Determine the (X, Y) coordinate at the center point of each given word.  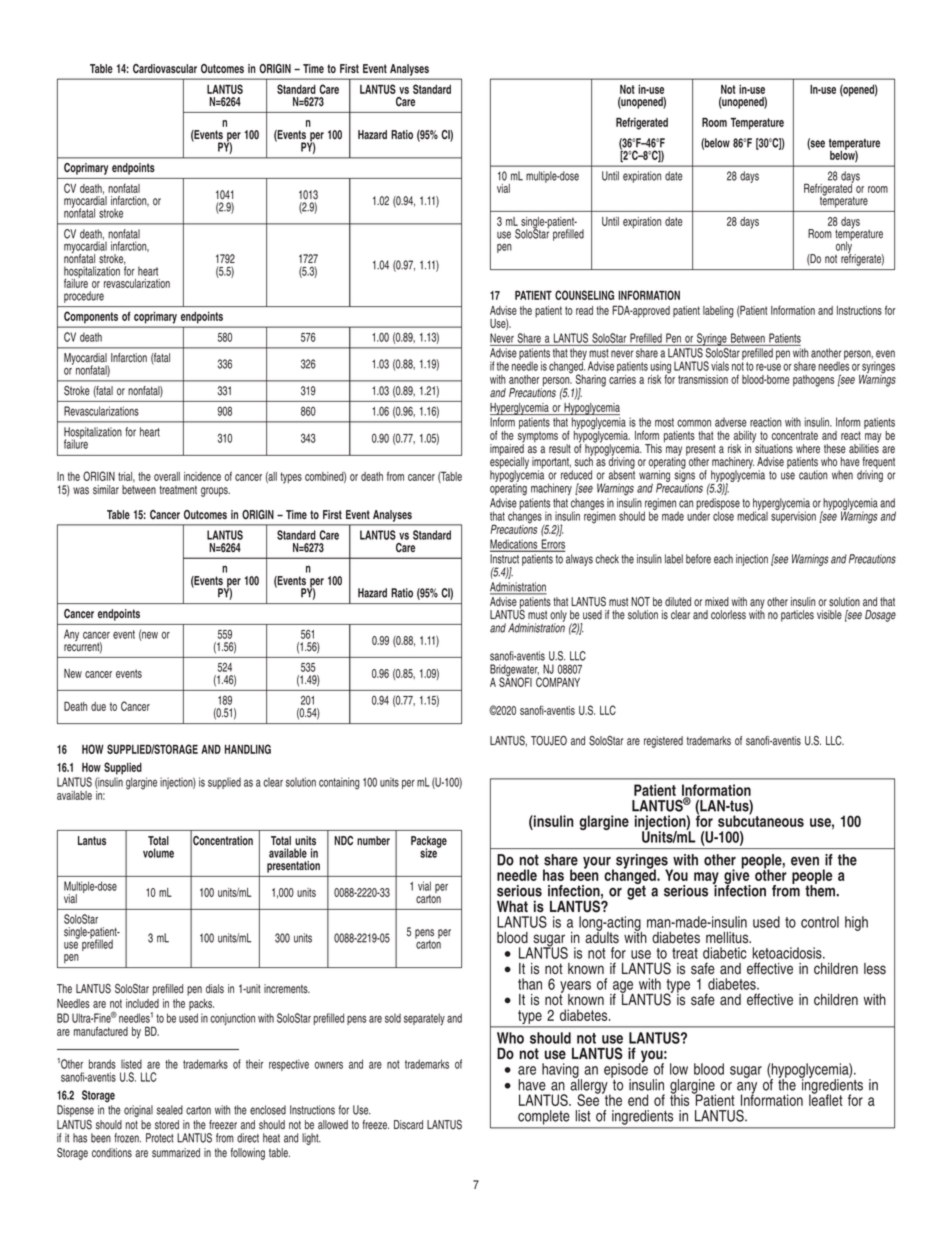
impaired (507, 450)
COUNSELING (584, 295)
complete (543, 1117)
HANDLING (248, 749)
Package (429, 843)
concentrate (795, 435)
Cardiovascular (165, 68)
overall (167, 476)
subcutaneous (761, 820)
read (584, 310)
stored (167, 1125)
